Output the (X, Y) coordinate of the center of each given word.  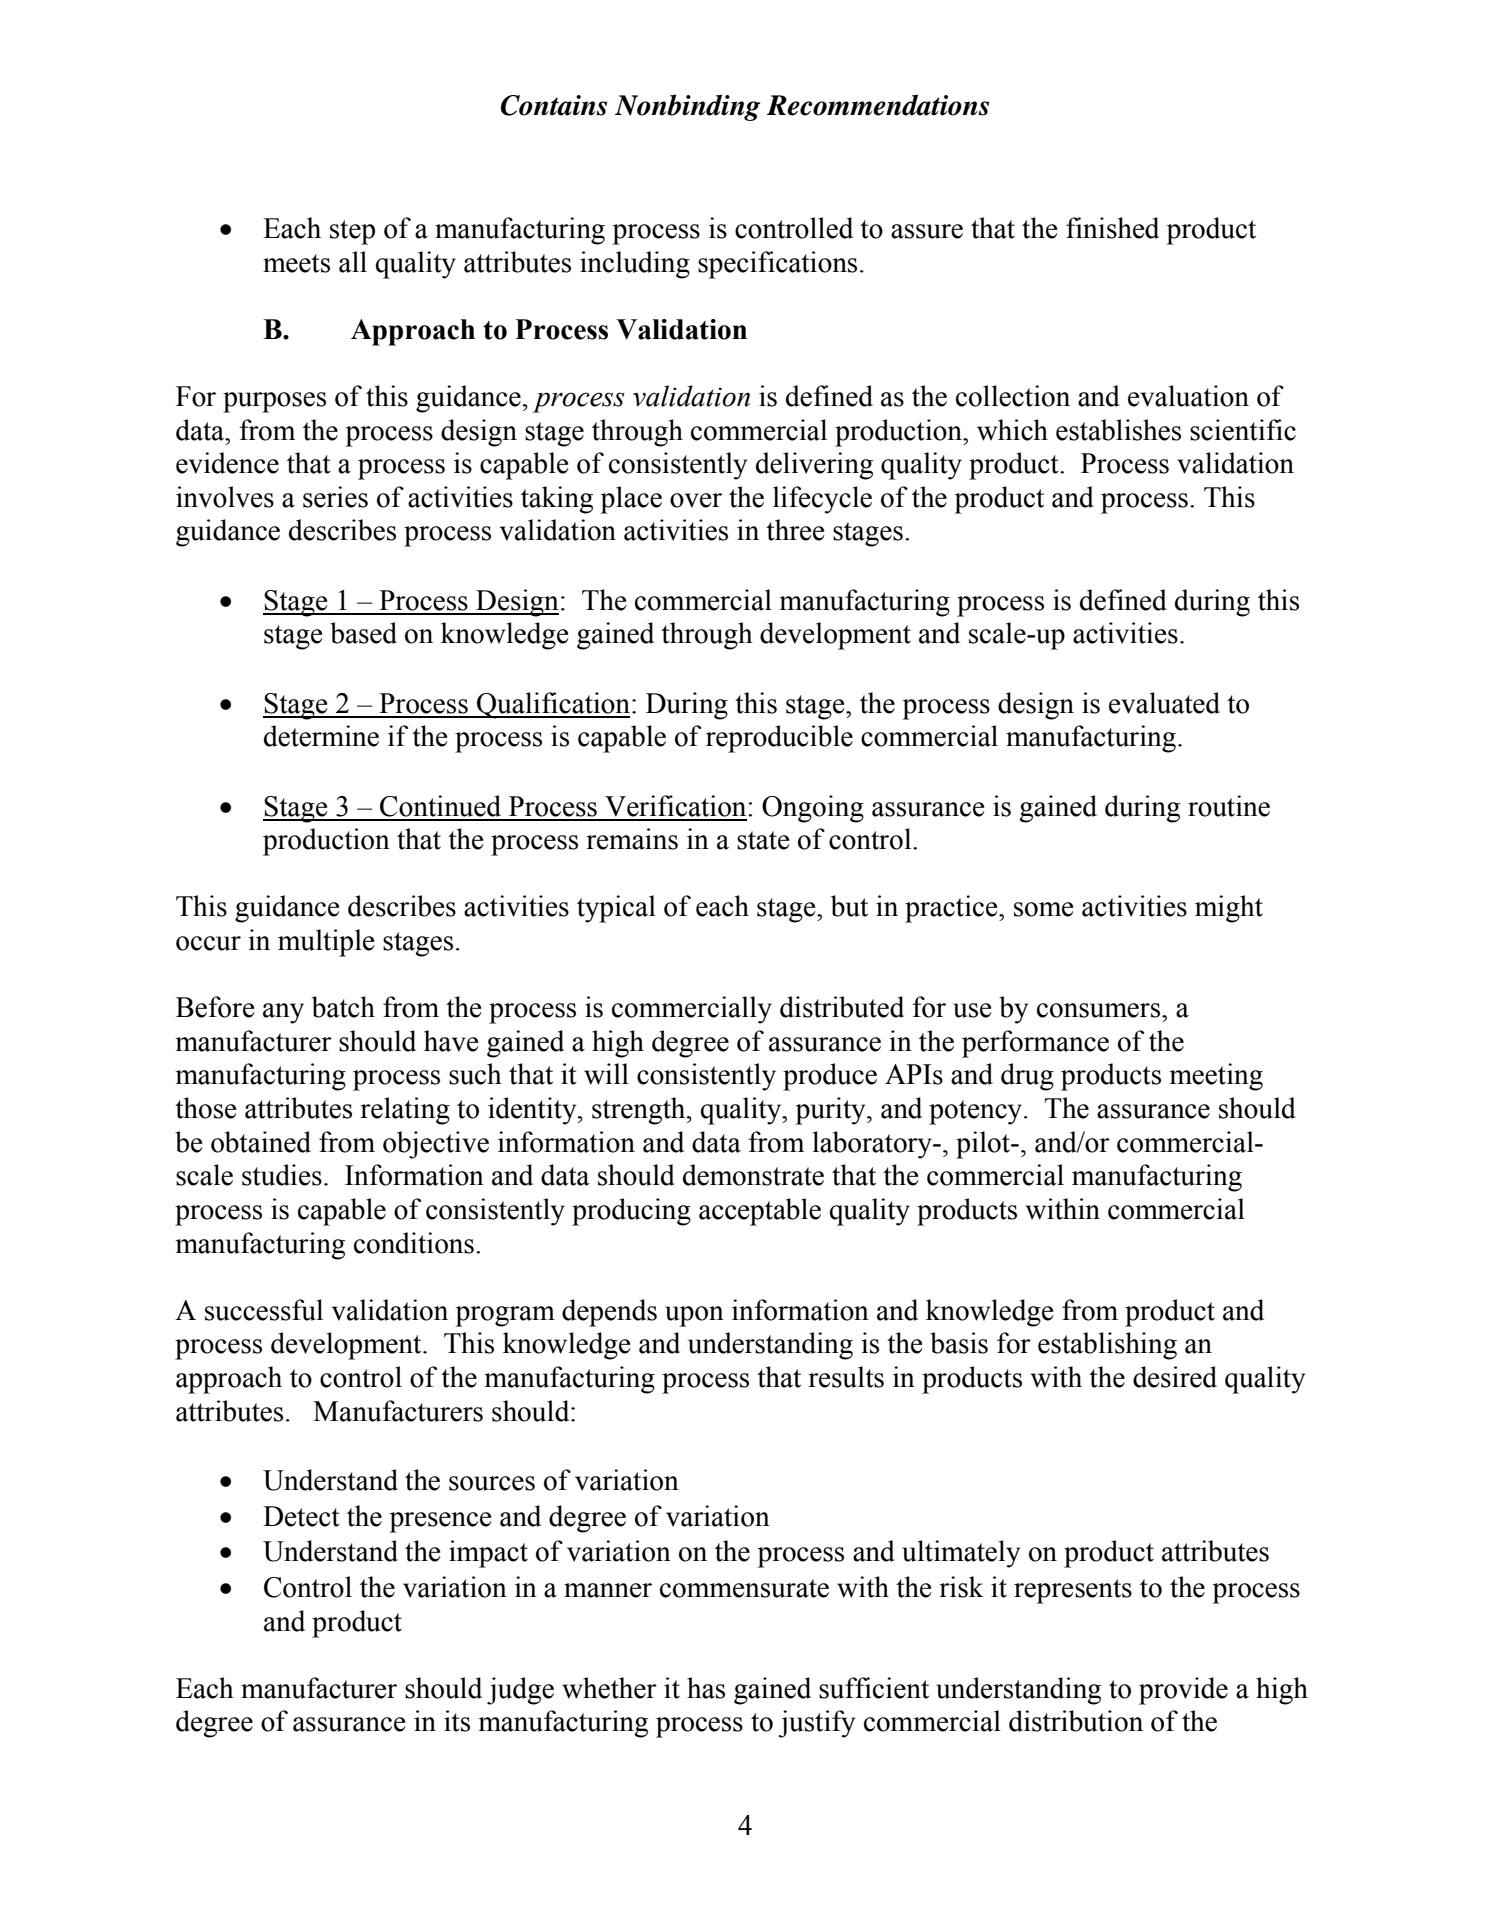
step (352, 232)
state (763, 840)
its (457, 1721)
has (706, 1688)
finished (1112, 228)
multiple (326, 943)
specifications (777, 265)
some (1043, 909)
